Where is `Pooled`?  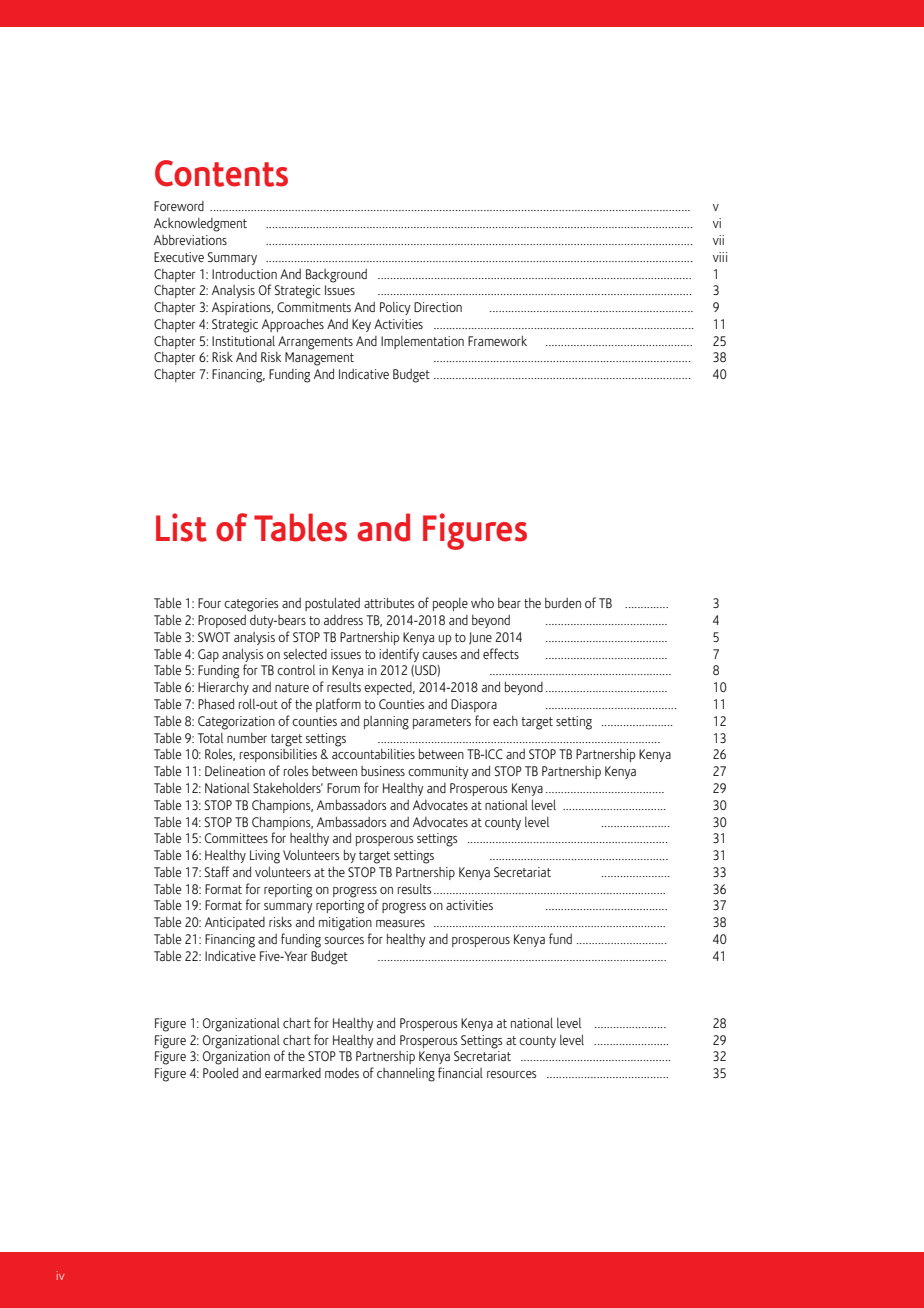
Pooled is located at coordinates (220, 1073).
